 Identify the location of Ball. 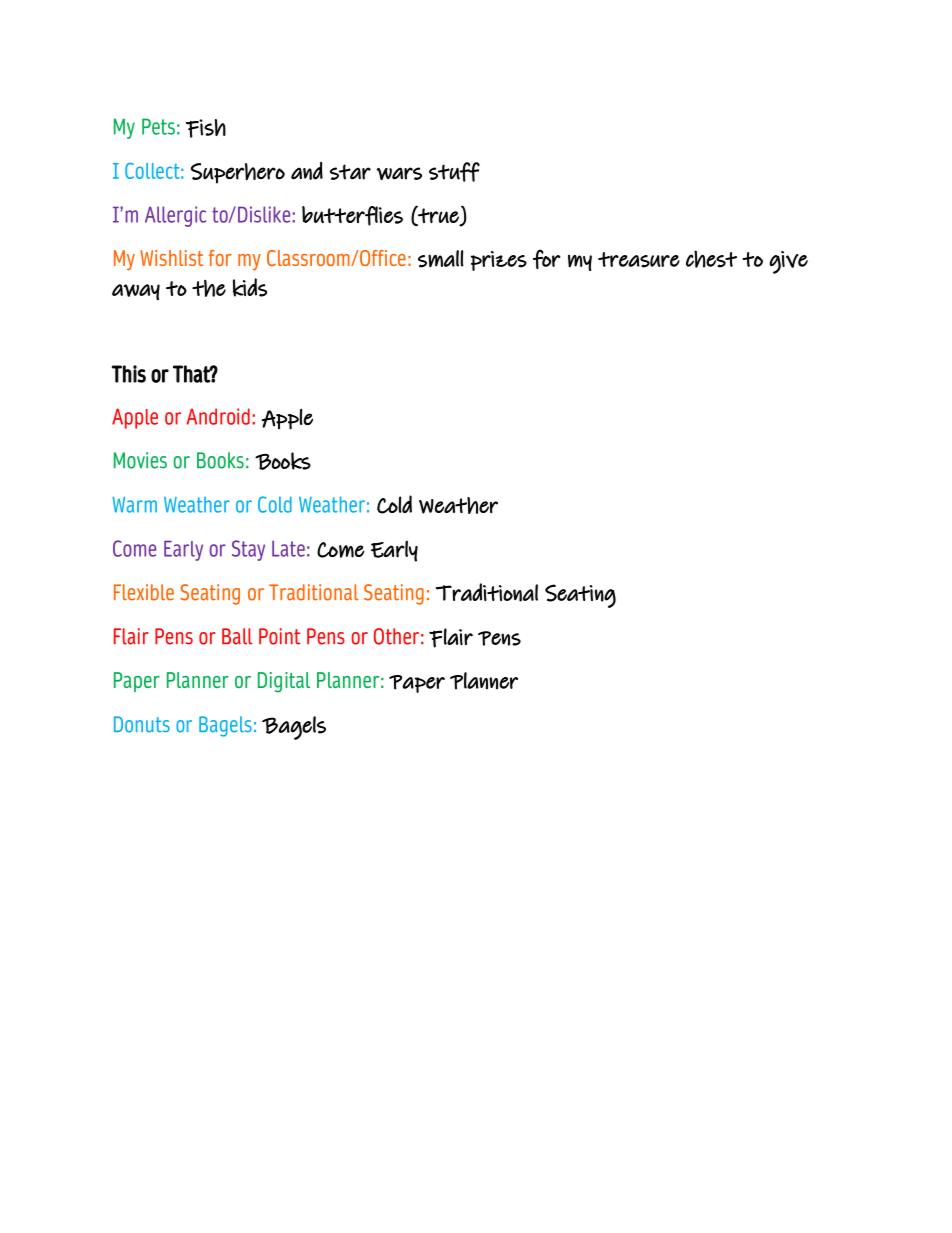
(237, 636).
